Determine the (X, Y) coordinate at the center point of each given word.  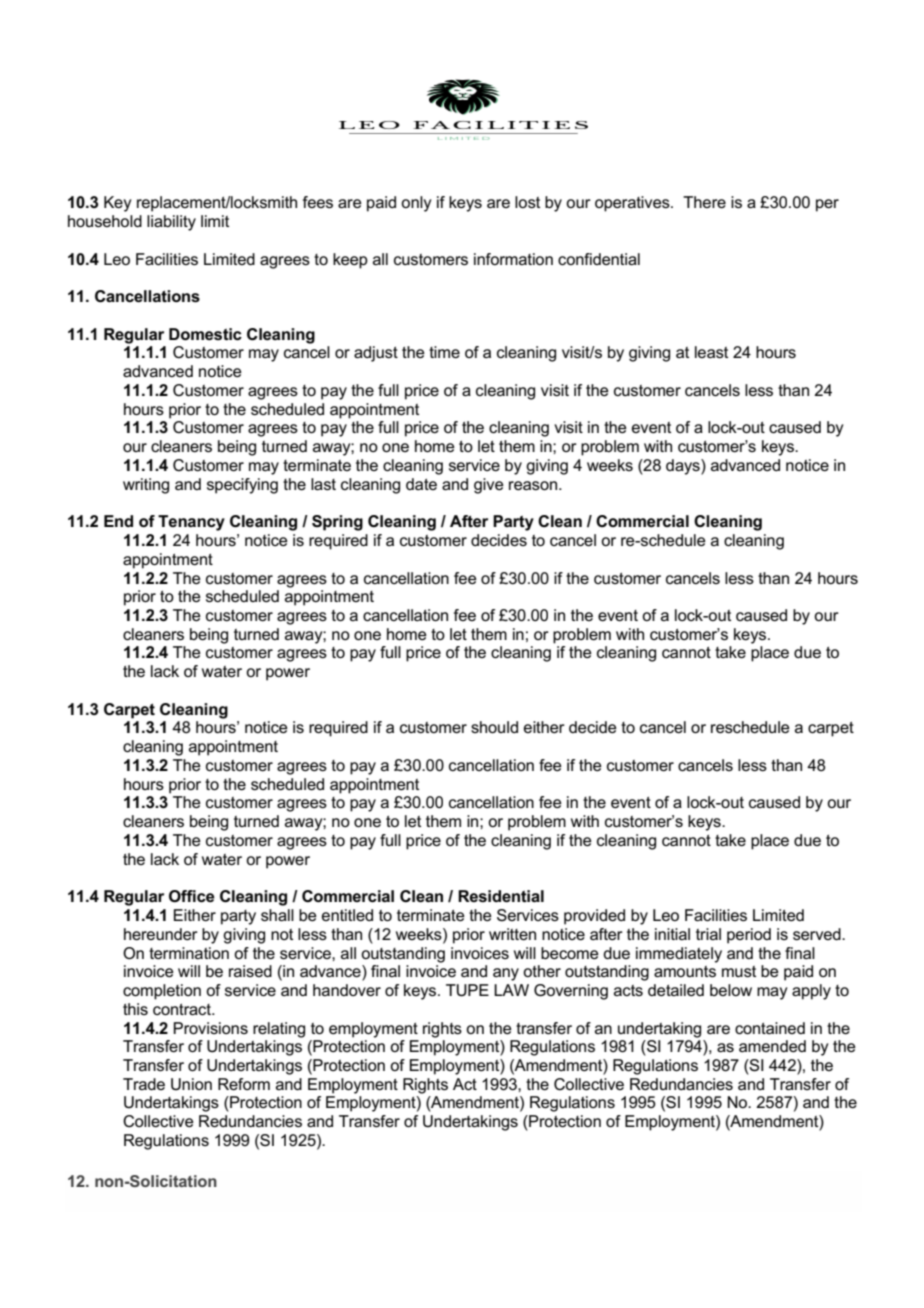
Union (191, 1084)
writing (146, 486)
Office (192, 896)
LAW (511, 990)
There (704, 202)
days (684, 467)
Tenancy (191, 523)
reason (534, 485)
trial (708, 934)
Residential (501, 896)
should (494, 727)
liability (171, 223)
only (416, 204)
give (489, 486)
